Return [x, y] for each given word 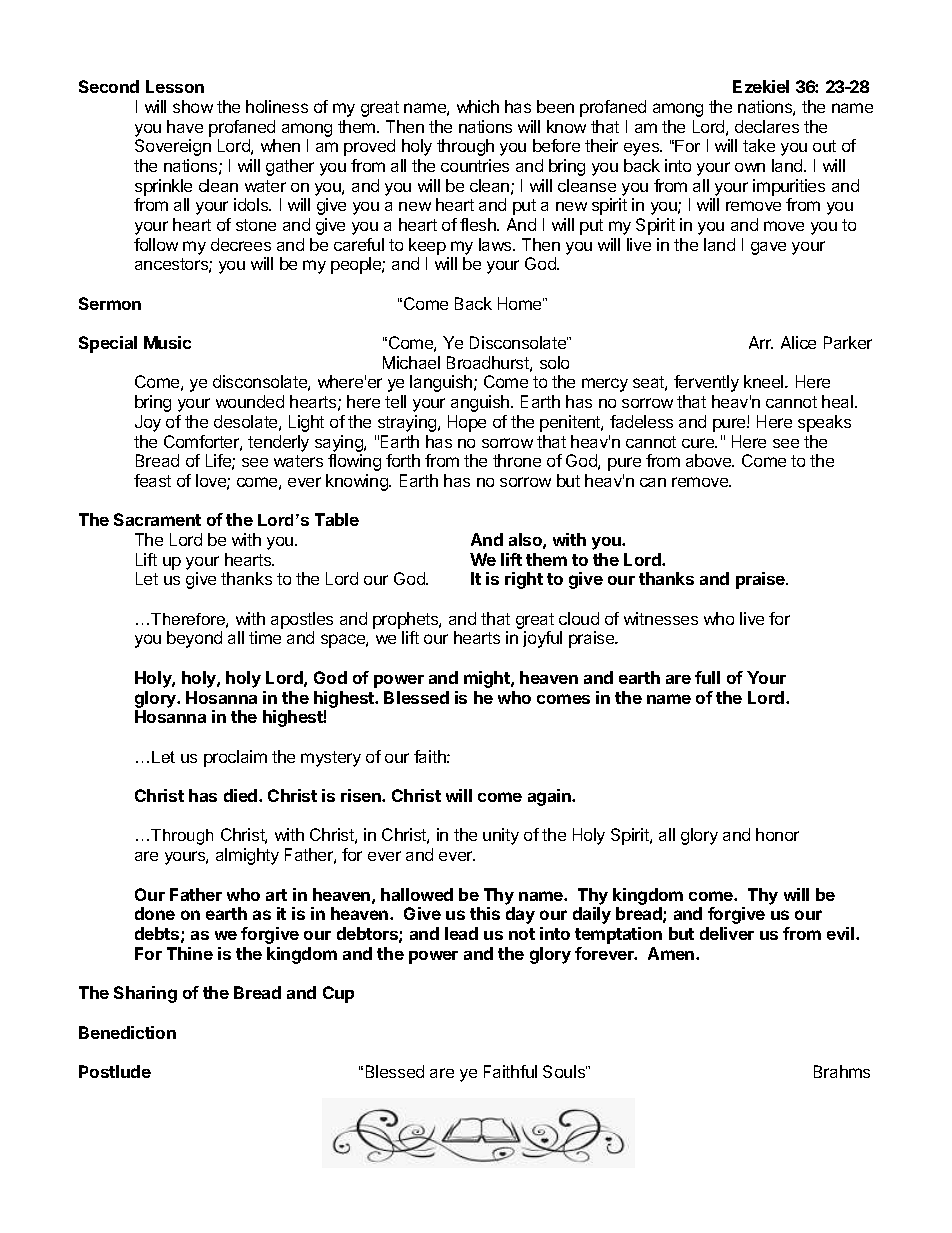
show [193, 106]
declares [767, 126]
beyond [194, 639]
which [478, 106]
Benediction [127, 1032]
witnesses [661, 618]
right [524, 580]
